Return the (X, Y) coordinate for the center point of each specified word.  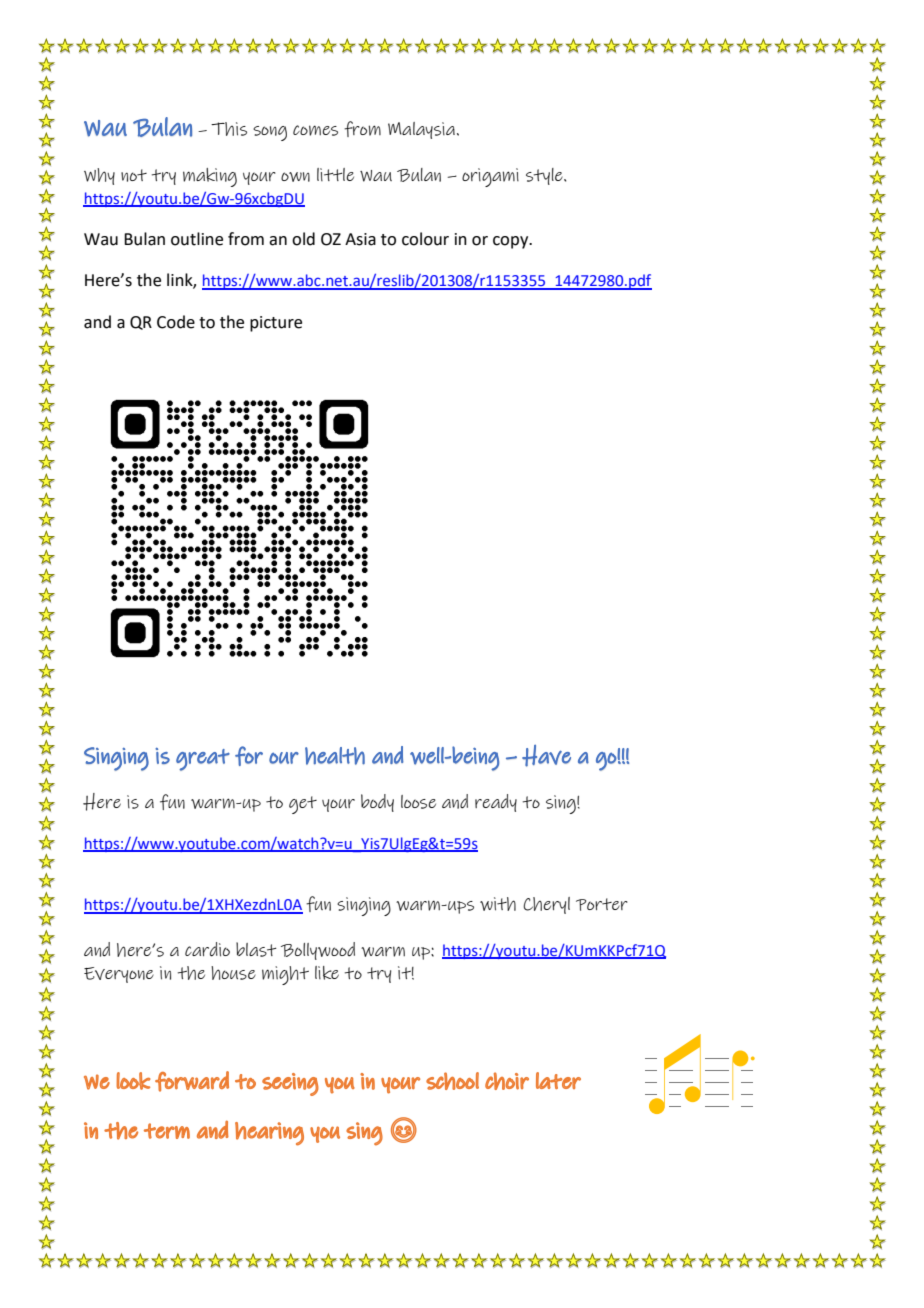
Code (176, 322)
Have (546, 756)
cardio (207, 949)
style (545, 176)
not (134, 175)
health (335, 756)
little (335, 174)
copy (512, 242)
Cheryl (546, 905)
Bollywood (318, 951)
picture (276, 324)
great (203, 760)
